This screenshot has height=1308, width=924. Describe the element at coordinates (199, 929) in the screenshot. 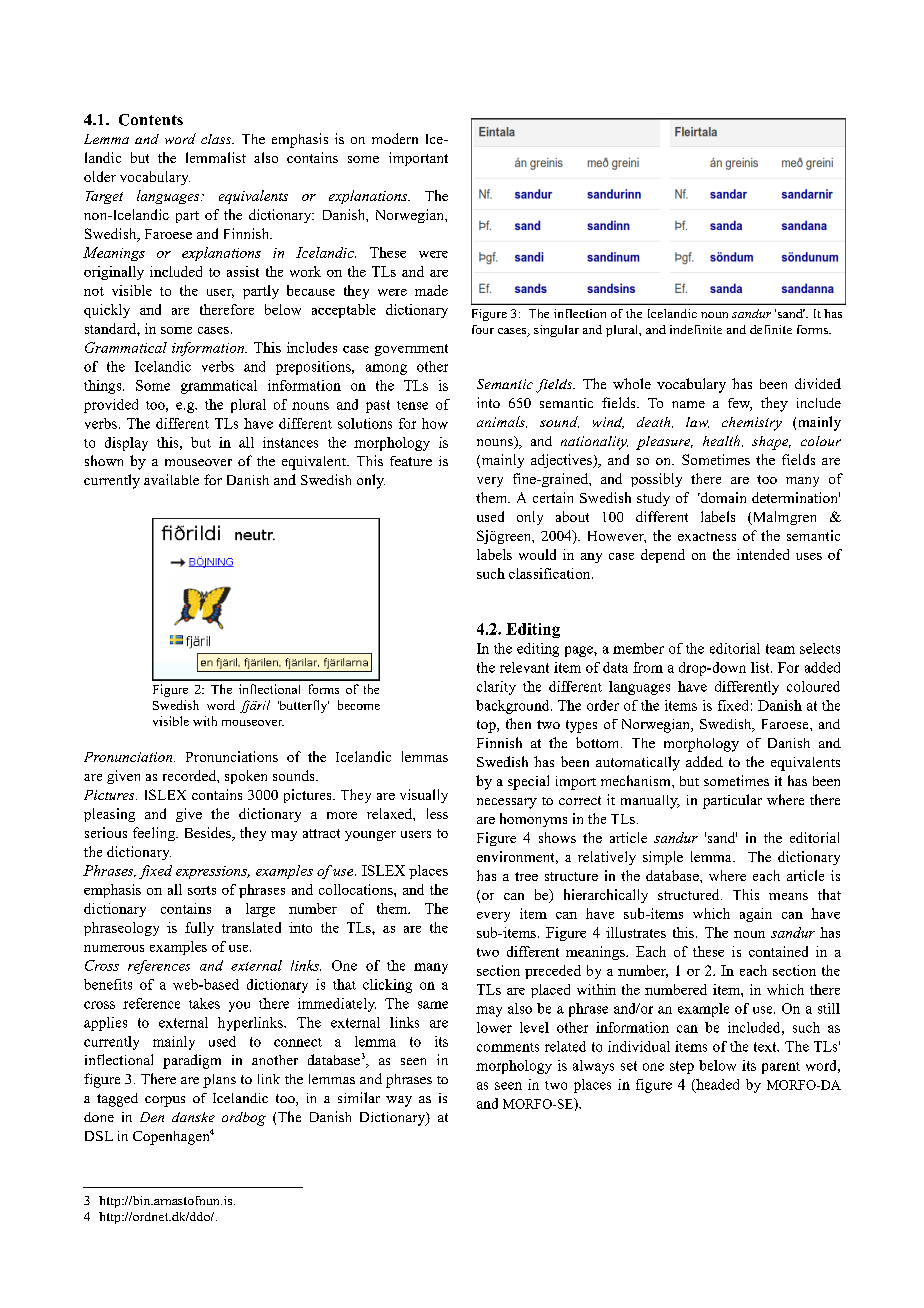

I see `fully` at that location.
